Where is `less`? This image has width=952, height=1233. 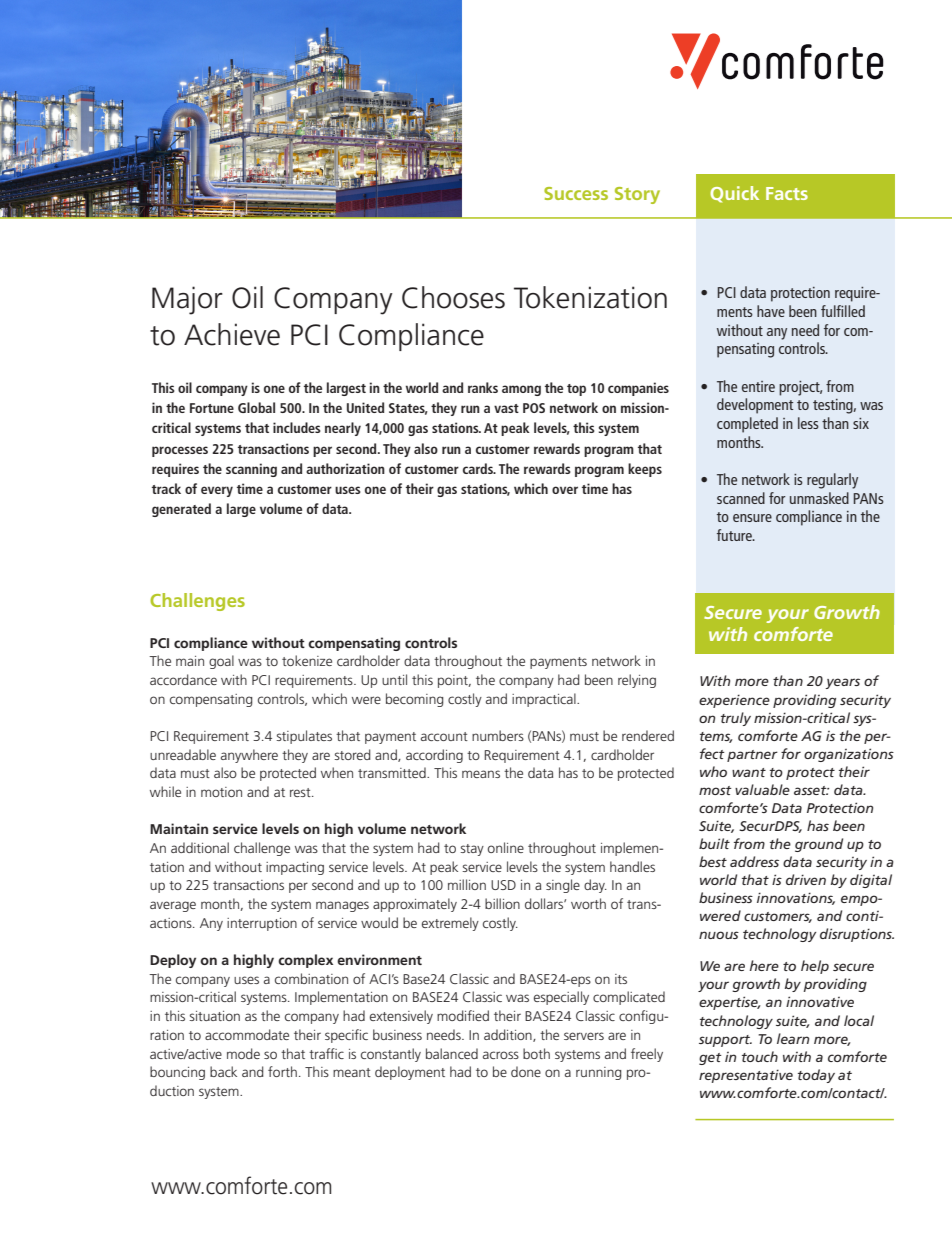 less is located at coordinates (808, 423).
